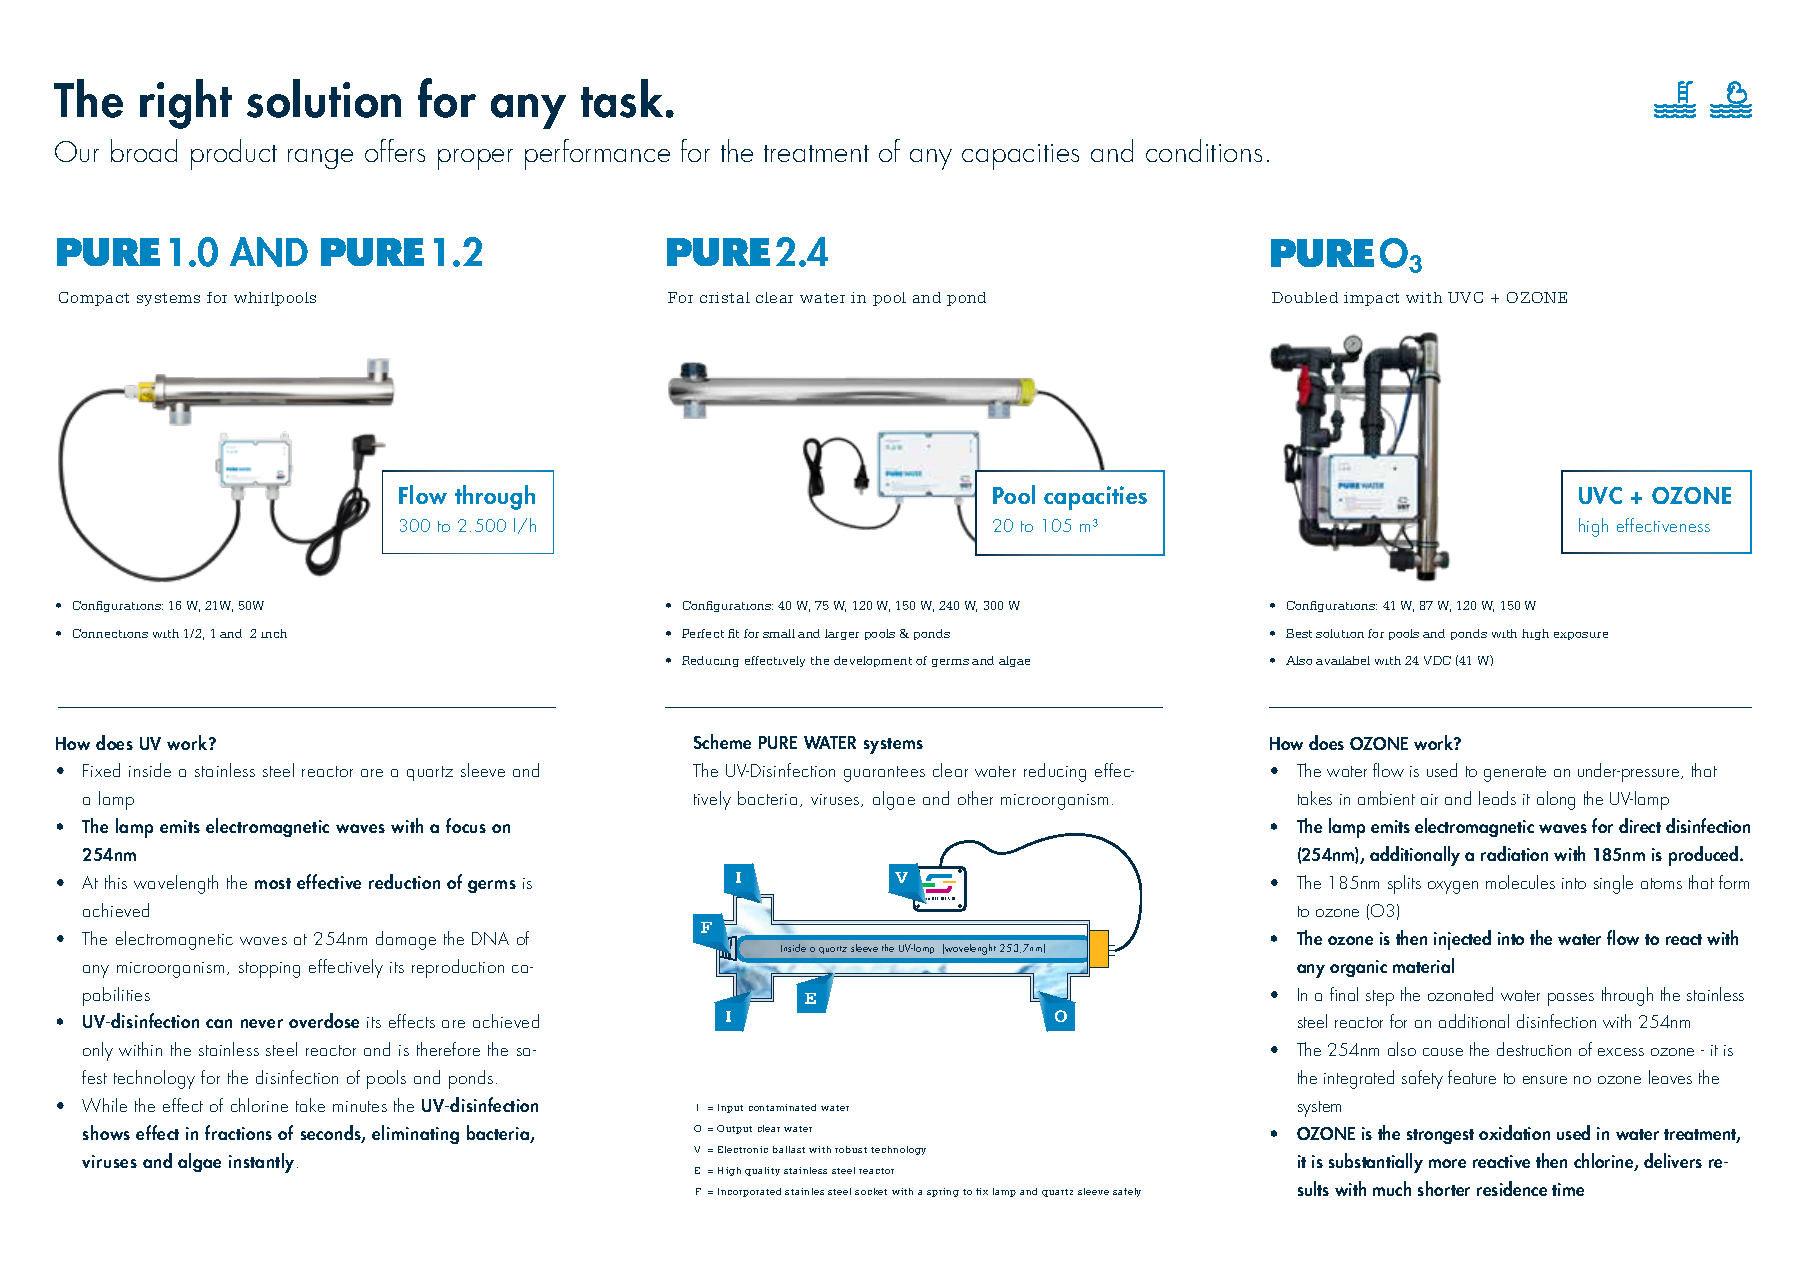 The width and height of the screenshot is (1807, 1277). What do you see at coordinates (1462, 940) in the screenshot?
I see `injected` at bounding box center [1462, 940].
